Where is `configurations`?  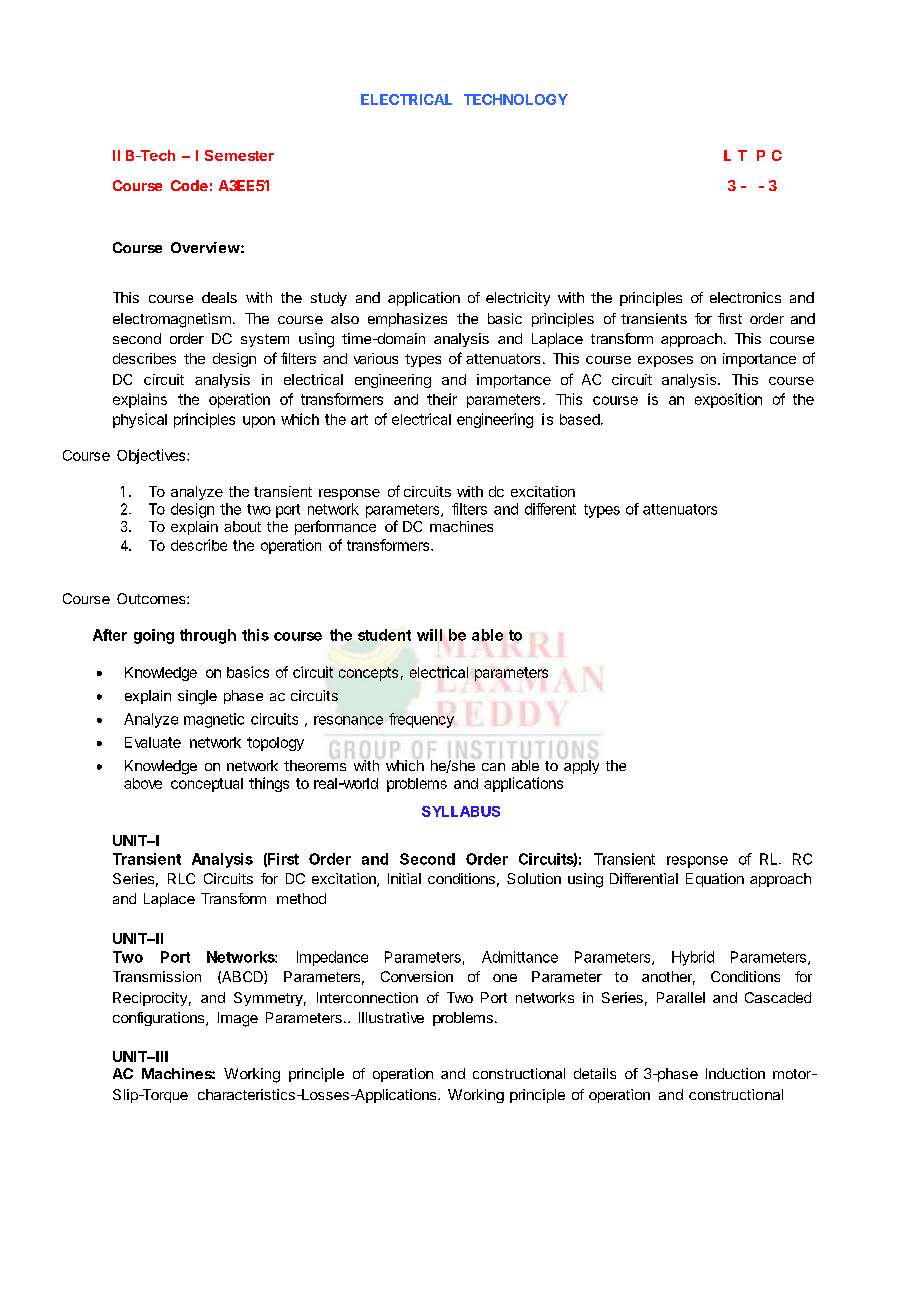
configurations is located at coordinates (160, 1019).
